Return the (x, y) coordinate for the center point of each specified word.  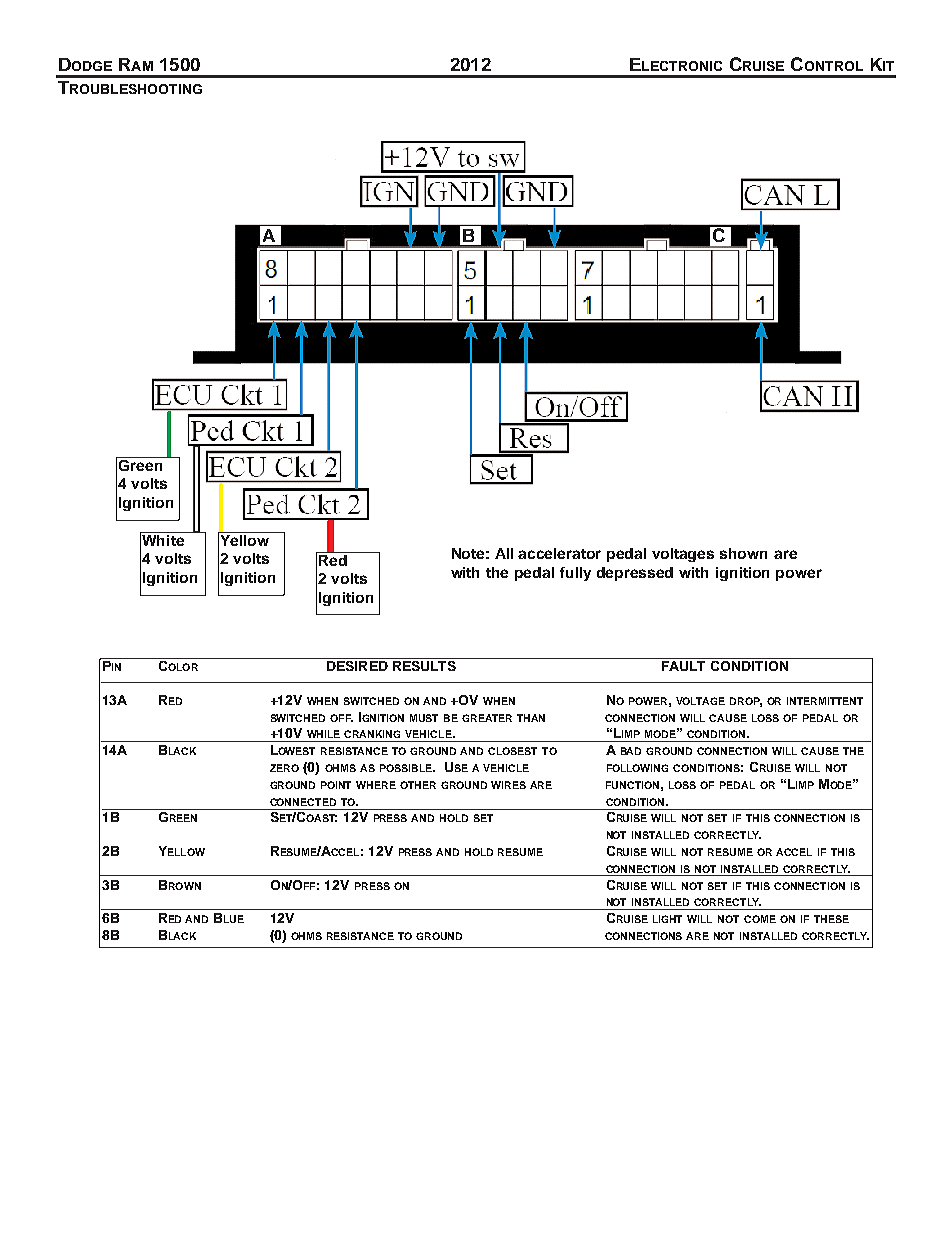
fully (575, 574)
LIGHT (667, 919)
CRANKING (372, 734)
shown (743, 553)
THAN (531, 718)
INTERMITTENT (825, 701)
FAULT (683, 666)
